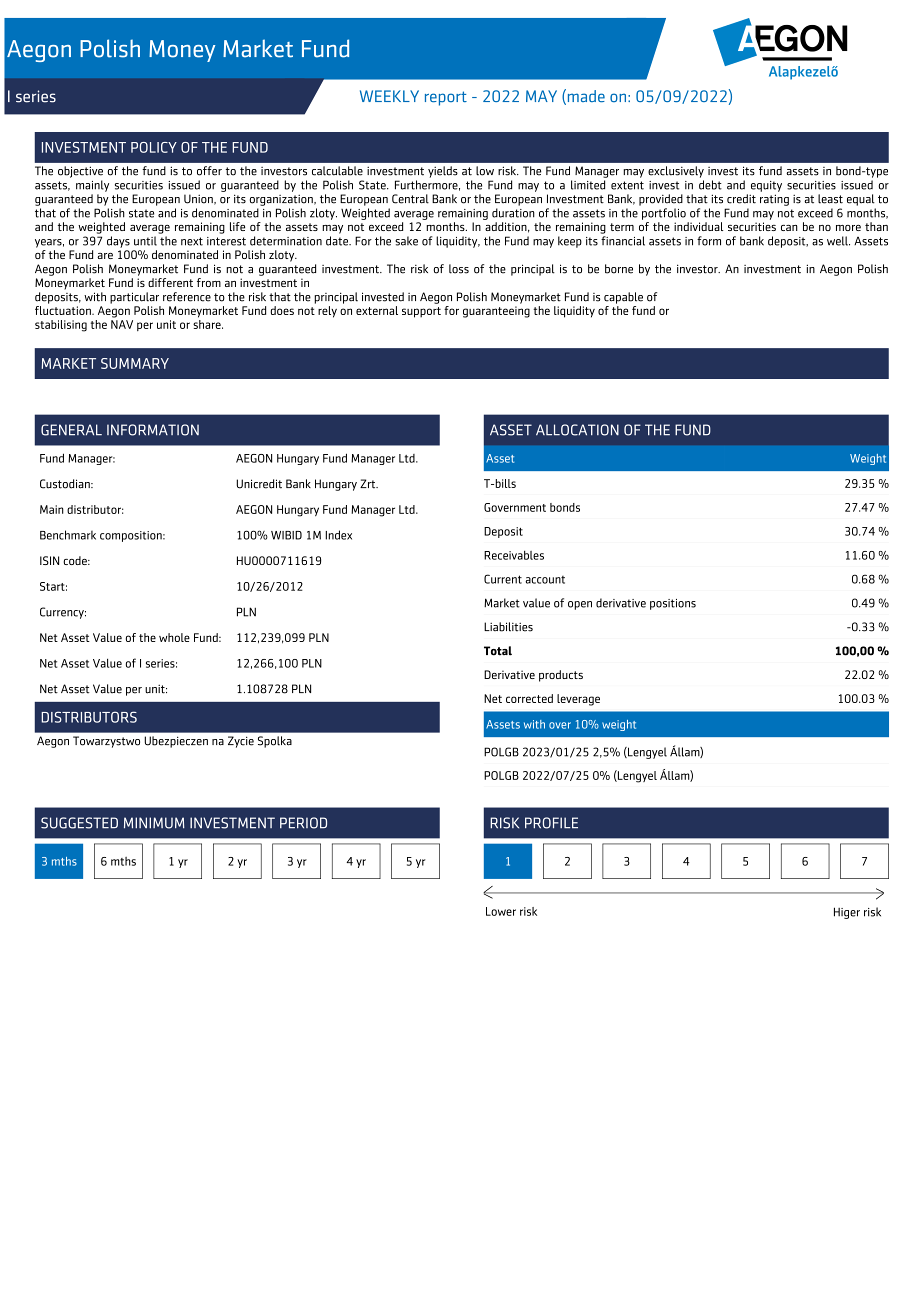  Describe the element at coordinates (446, 98) in the screenshot. I see `report` at that location.
